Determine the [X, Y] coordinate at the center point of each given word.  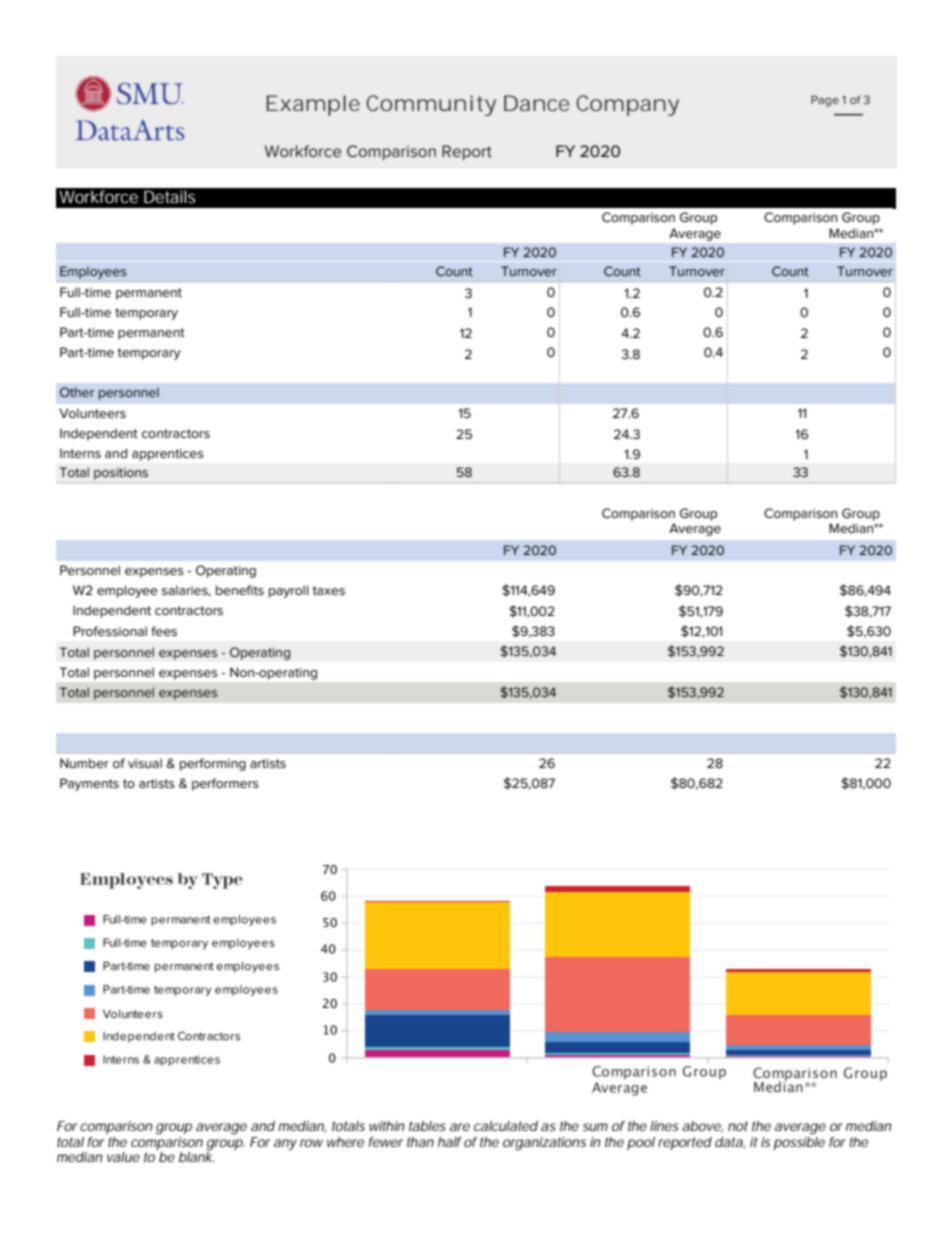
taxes [328, 590]
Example [313, 105]
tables [427, 1126]
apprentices [168, 455]
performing [213, 764]
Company [627, 105]
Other [77, 392]
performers [225, 784]
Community [431, 105]
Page [825, 101]
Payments [89, 784]
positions [121, 474]
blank [197, 1156]
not [738, 1126]
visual [145, 763]
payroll [289, 591]
